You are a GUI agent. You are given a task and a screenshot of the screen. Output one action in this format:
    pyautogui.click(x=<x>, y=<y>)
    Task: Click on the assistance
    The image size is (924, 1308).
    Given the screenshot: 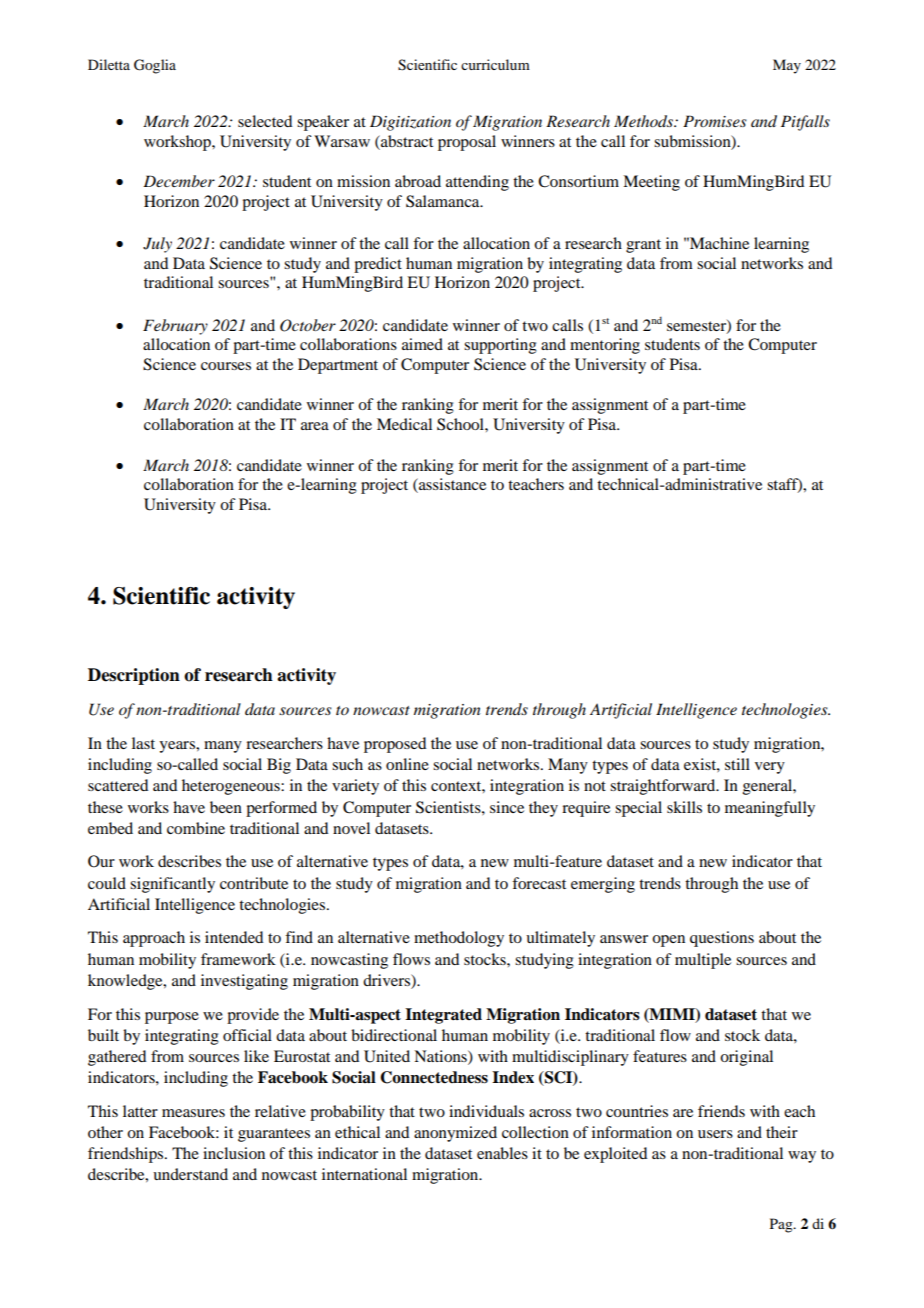 What is the action you would take?
    pyautogui.click(x=451, y=485)
